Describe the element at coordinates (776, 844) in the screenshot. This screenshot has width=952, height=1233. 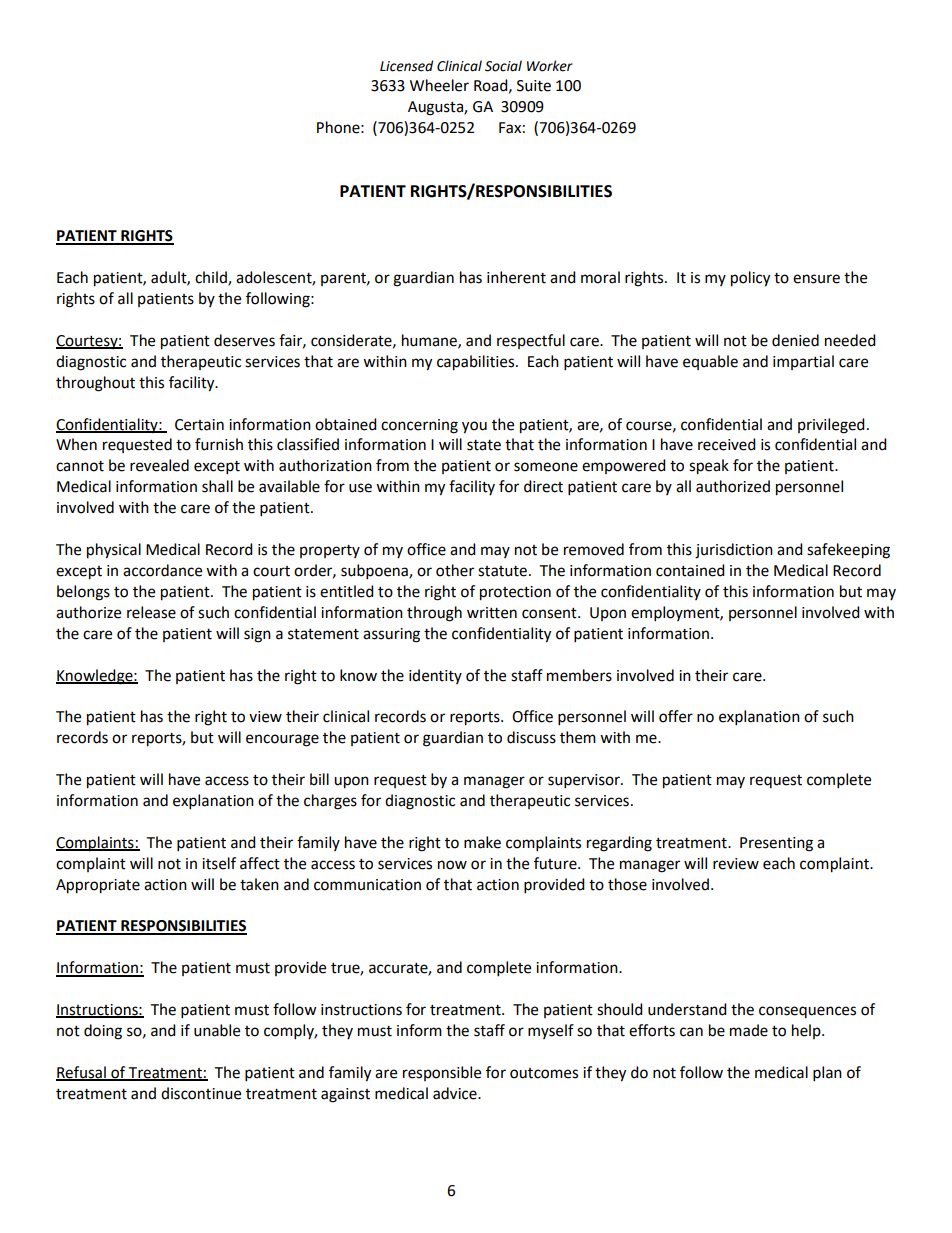
I see `Presenting` at that location.
